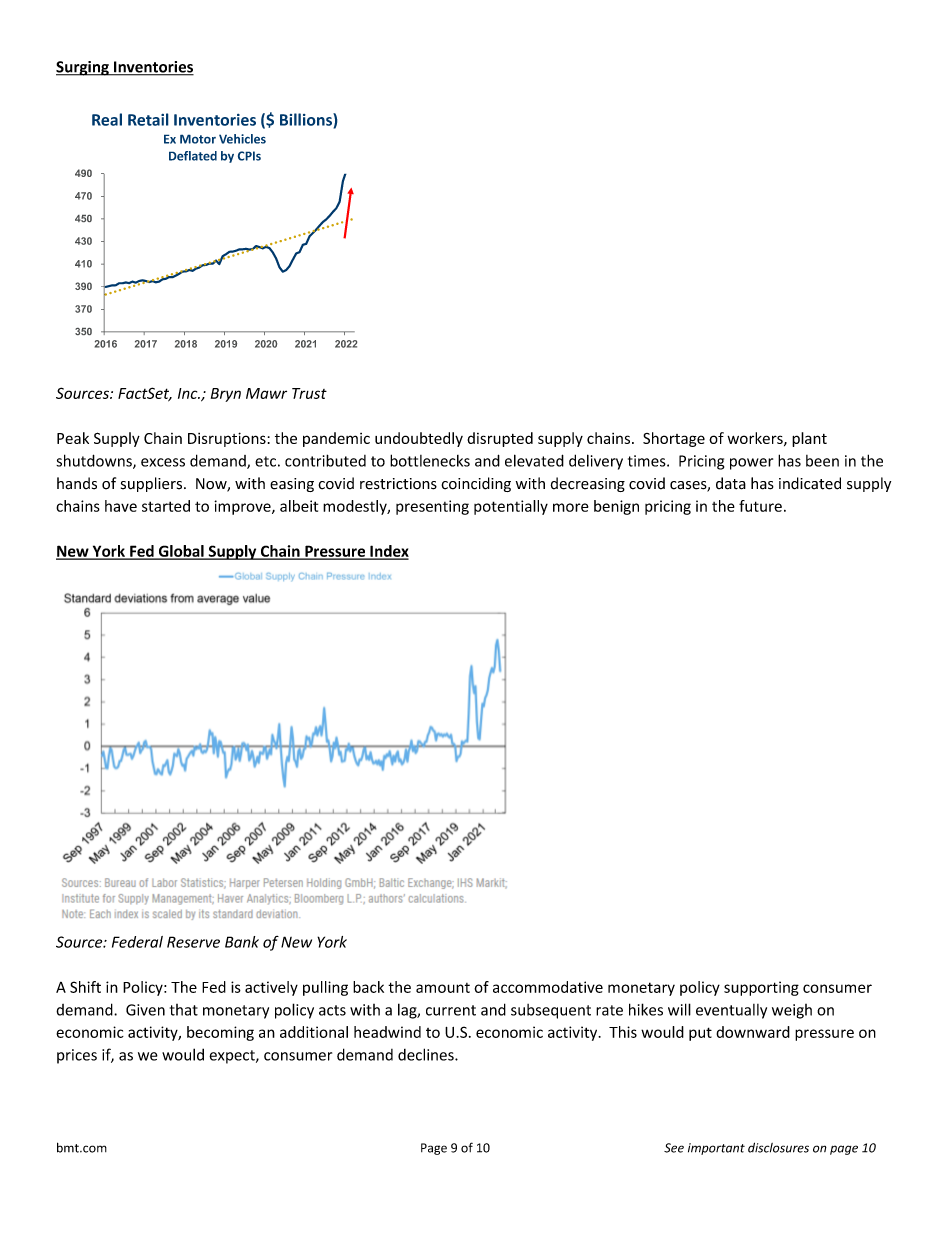 Image resolution: width=952 pixels, height=1233 pixels. What do you see at coordinates (77, 1056) in the document?
I see `prices` at bounding box center [77, 1056].
